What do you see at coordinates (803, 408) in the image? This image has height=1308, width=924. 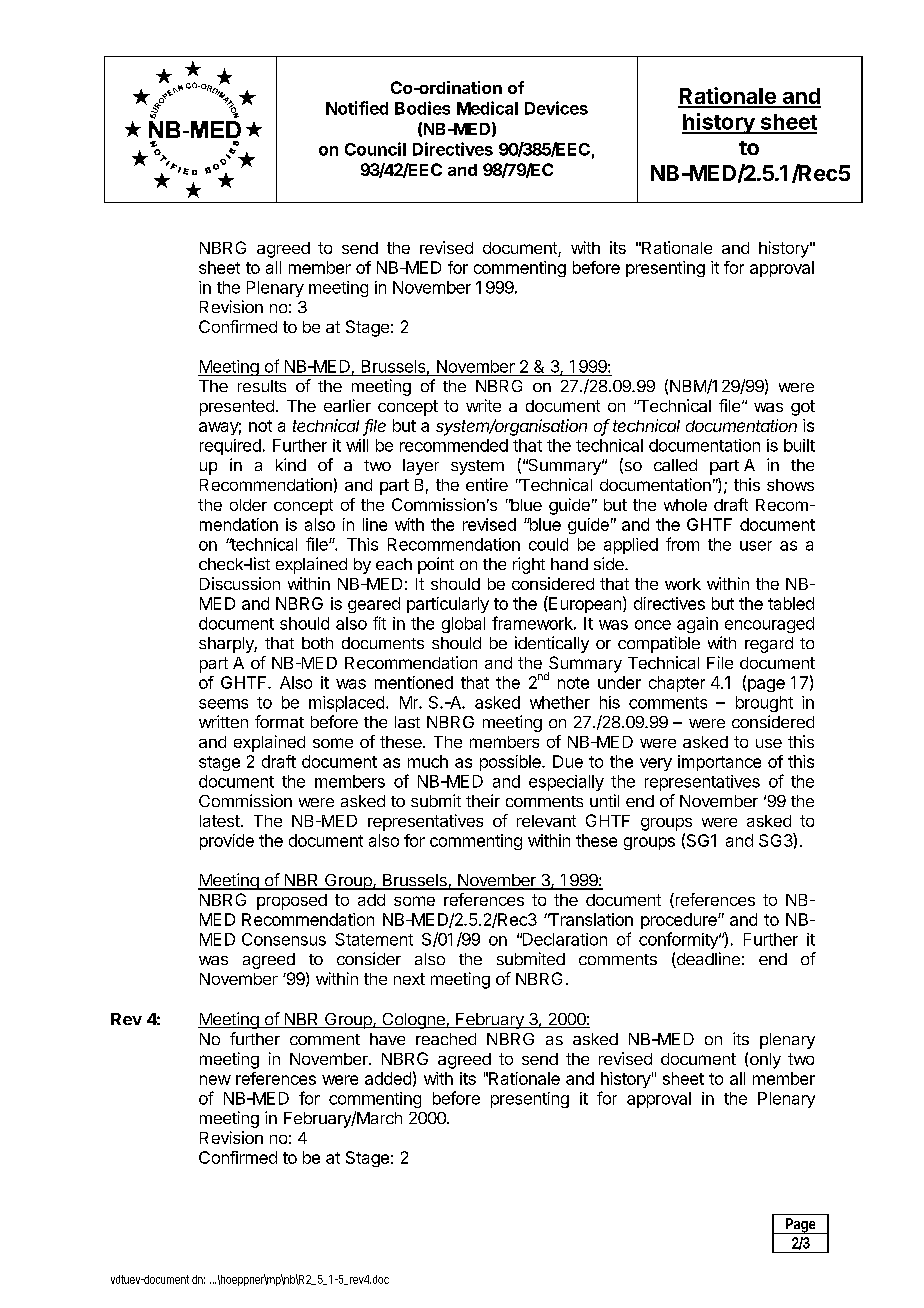 I see `got` at bounding box center [803, 408].
